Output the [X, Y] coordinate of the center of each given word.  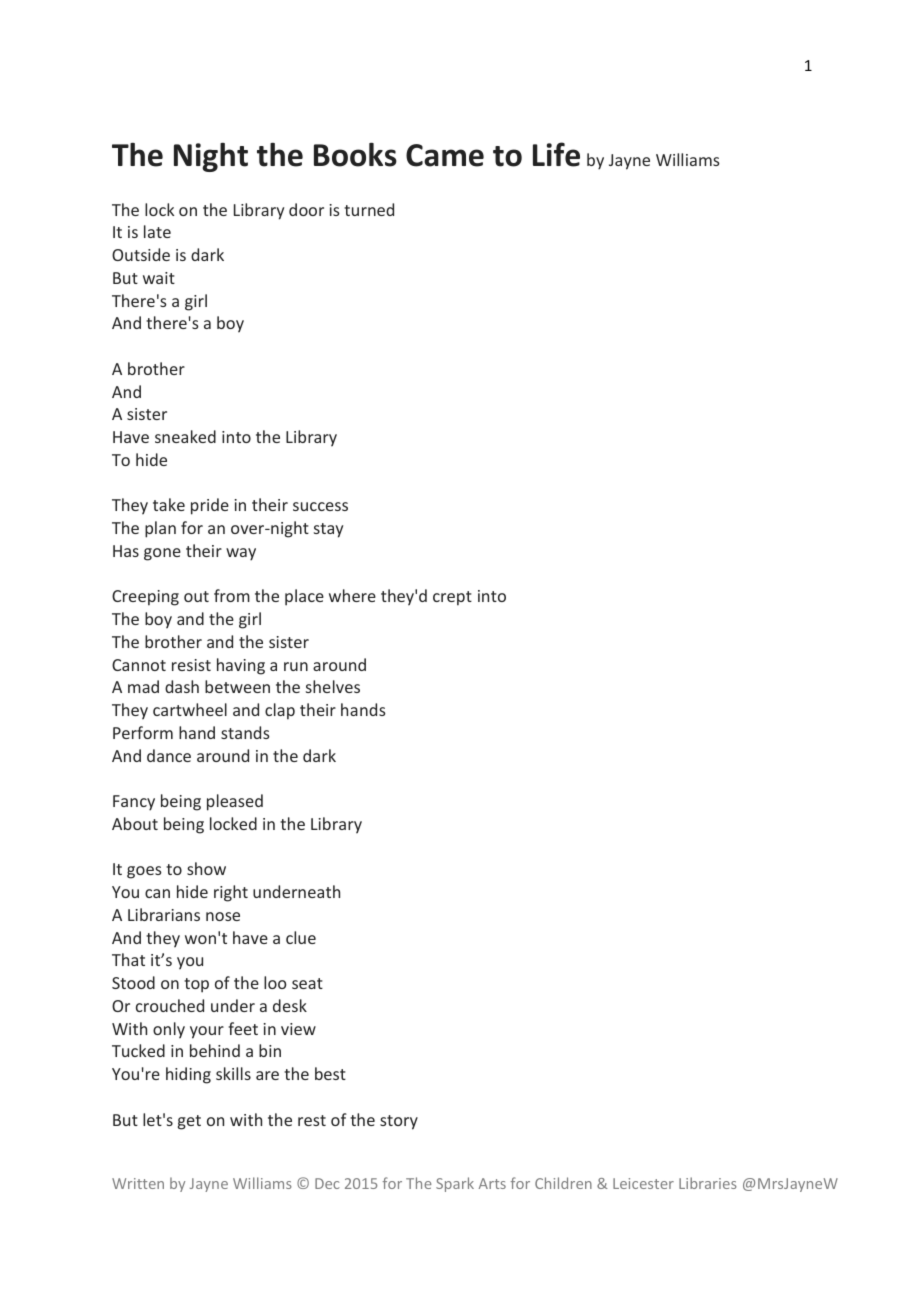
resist [191, 665]
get [189, 1122]
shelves [333, 686]
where [352, 595]
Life [556, 154]
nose [223, 916]
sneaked [185, 436]
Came [445, 155]
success [320, 506]
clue [301, 937]
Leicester [643, 1183]
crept [452, 598]
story [399, 1122]
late [157, 231]
